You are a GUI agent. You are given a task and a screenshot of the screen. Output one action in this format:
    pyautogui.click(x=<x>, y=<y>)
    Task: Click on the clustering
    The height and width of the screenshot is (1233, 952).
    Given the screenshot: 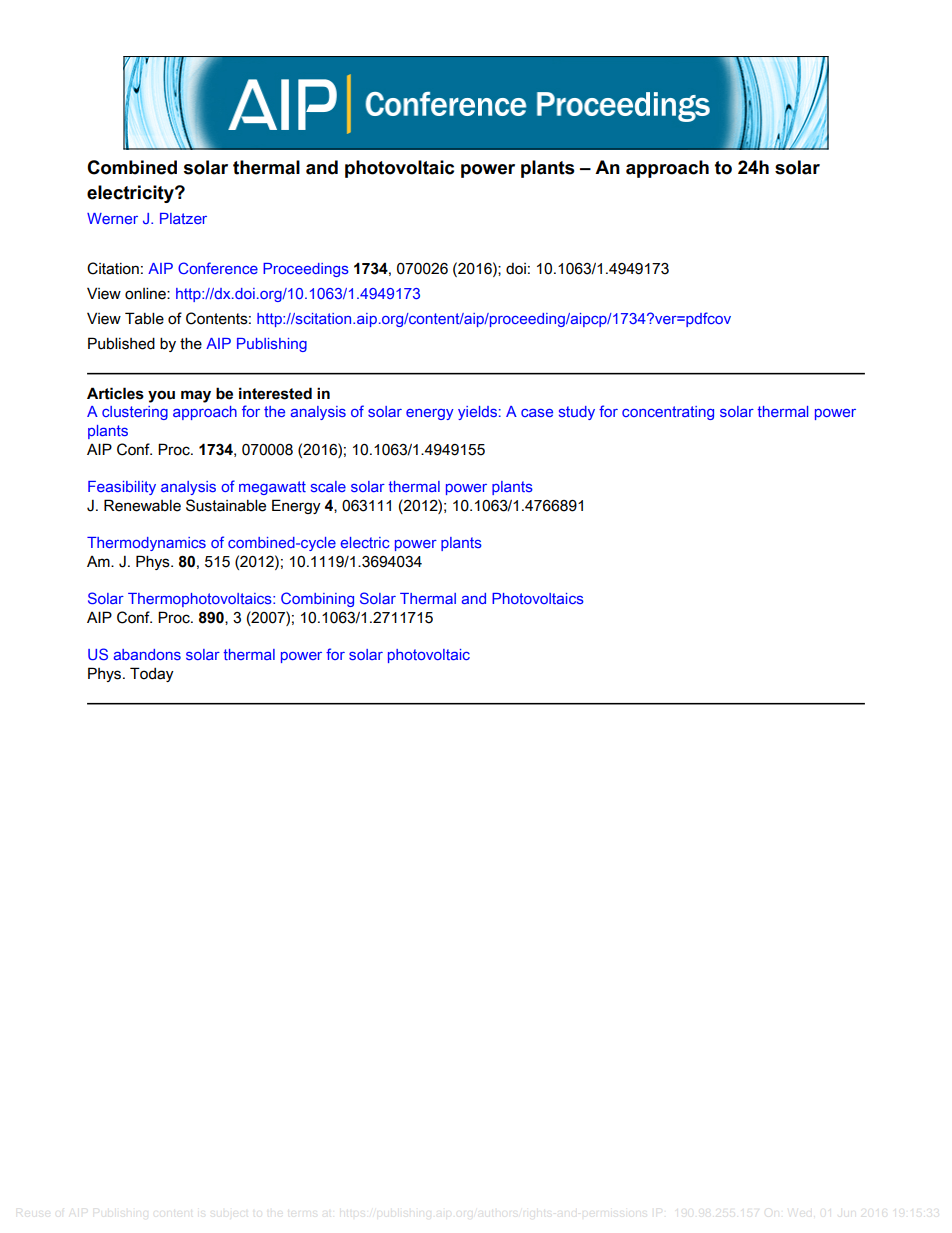 What is the action you would take?
    pyautogui.click(x=135, y=413)
